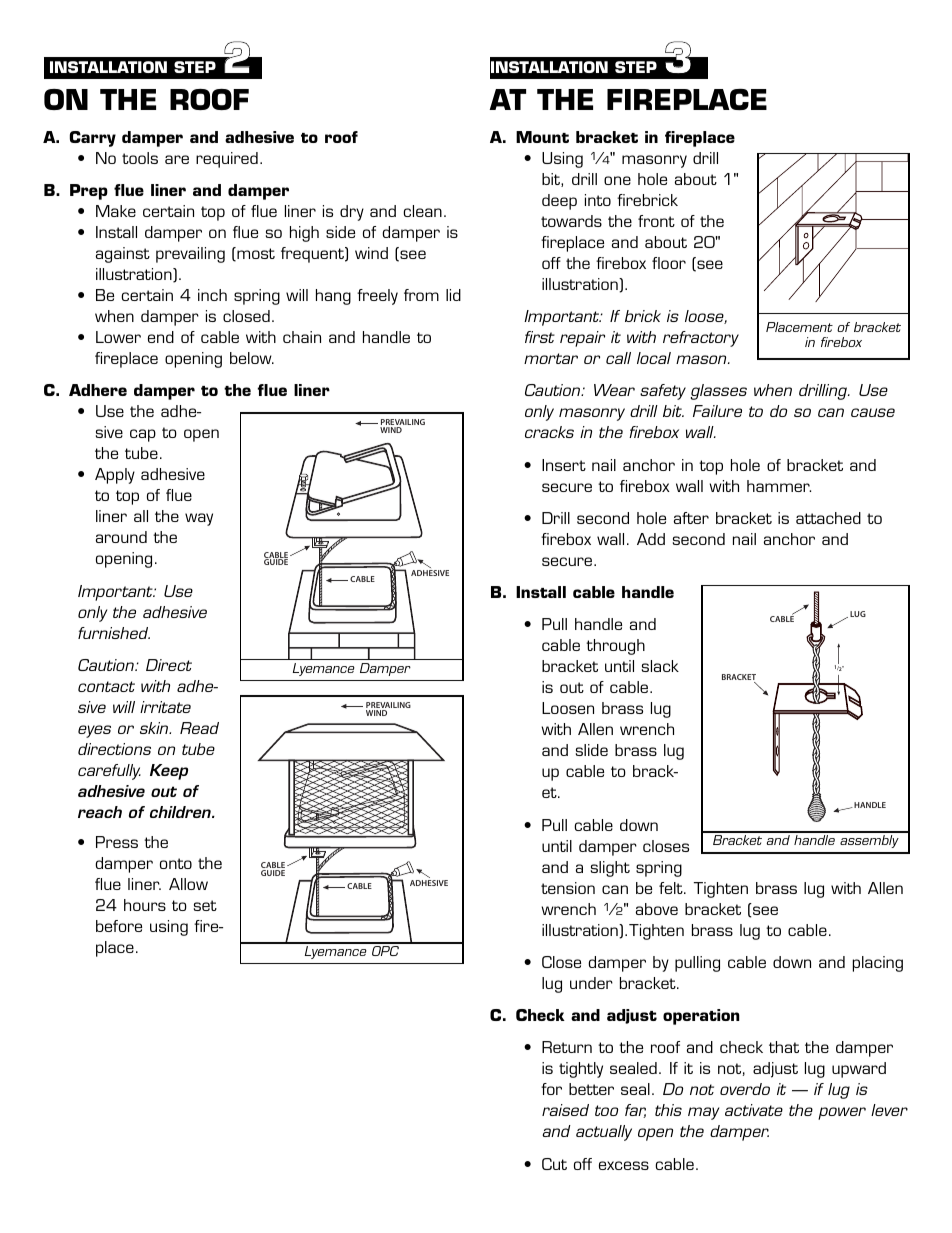  What do you see at coordinates (119, 926) in the document?
I see `before` at bounding box center [119, 926].
